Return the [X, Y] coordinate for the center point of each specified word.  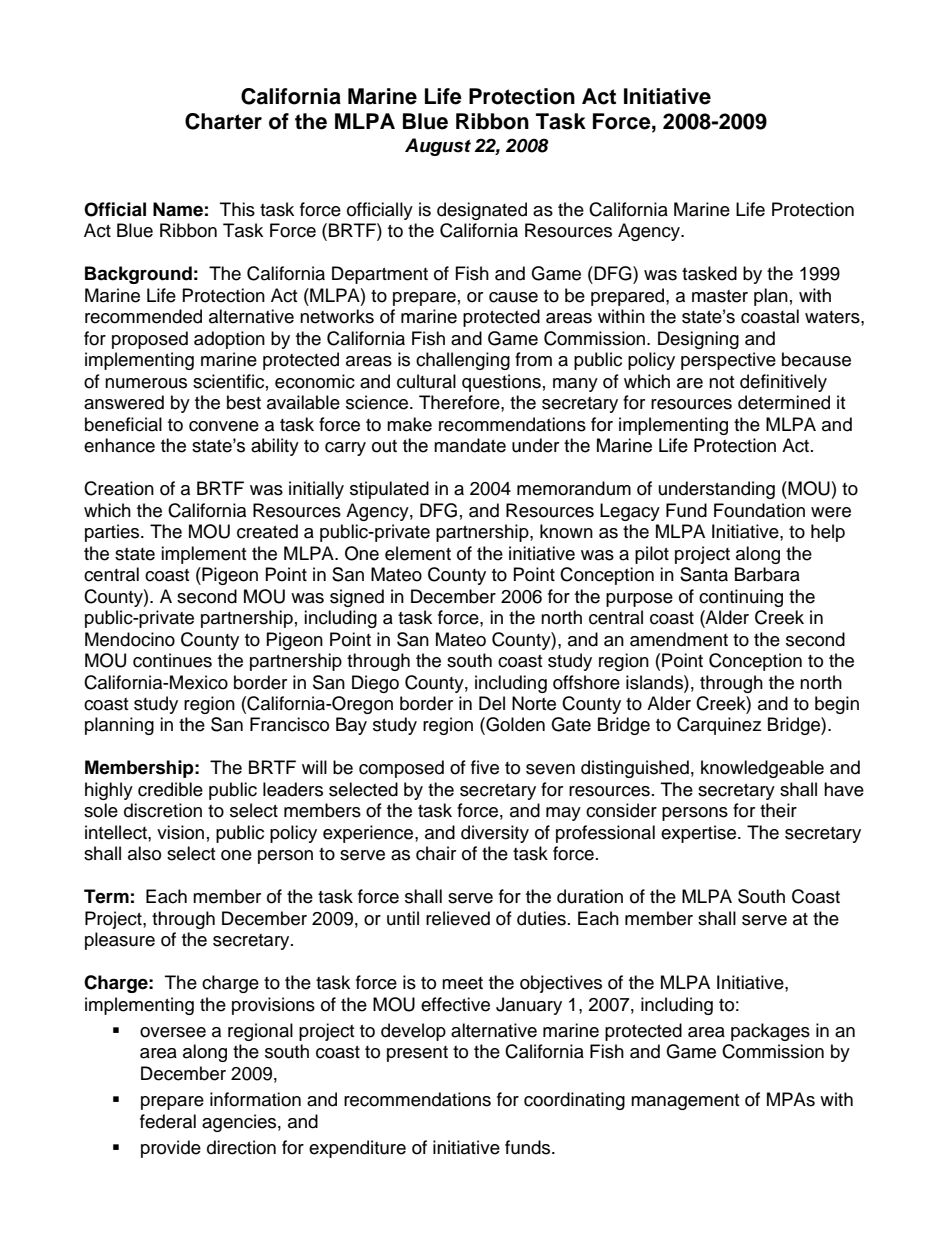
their [778, 810]
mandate [470, 445]
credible [170, 789]
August [438, 147]
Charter [223, 121]
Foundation [759, 510]
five [485, 767]
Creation [119, 488]
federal [168, 1121]
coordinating [574, 1101]
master [720, 296]
